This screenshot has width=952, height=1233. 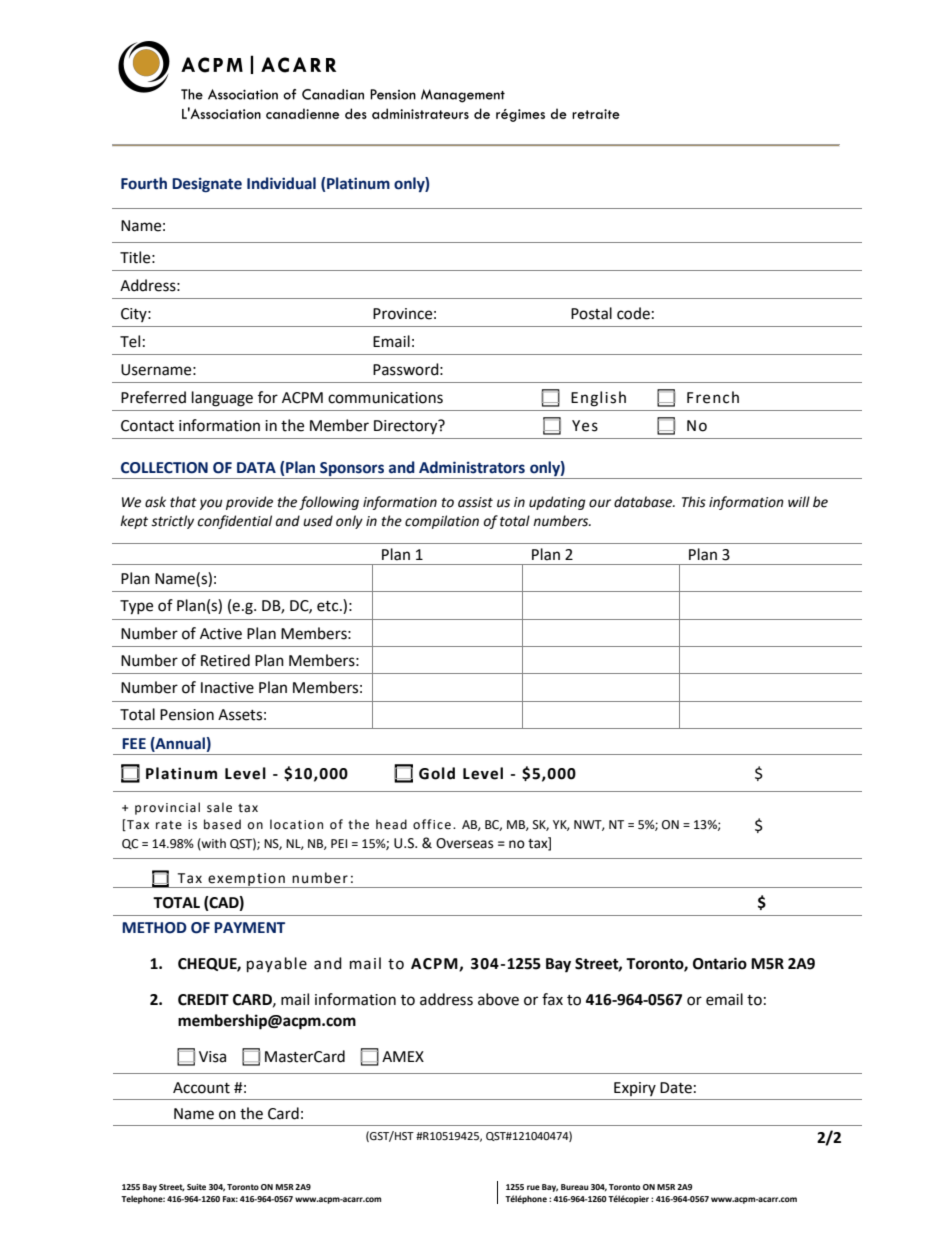 What do you see at coordinates (533, 1187) in the screenshot?
I see `rue` at bounding box center [533, 1187].
